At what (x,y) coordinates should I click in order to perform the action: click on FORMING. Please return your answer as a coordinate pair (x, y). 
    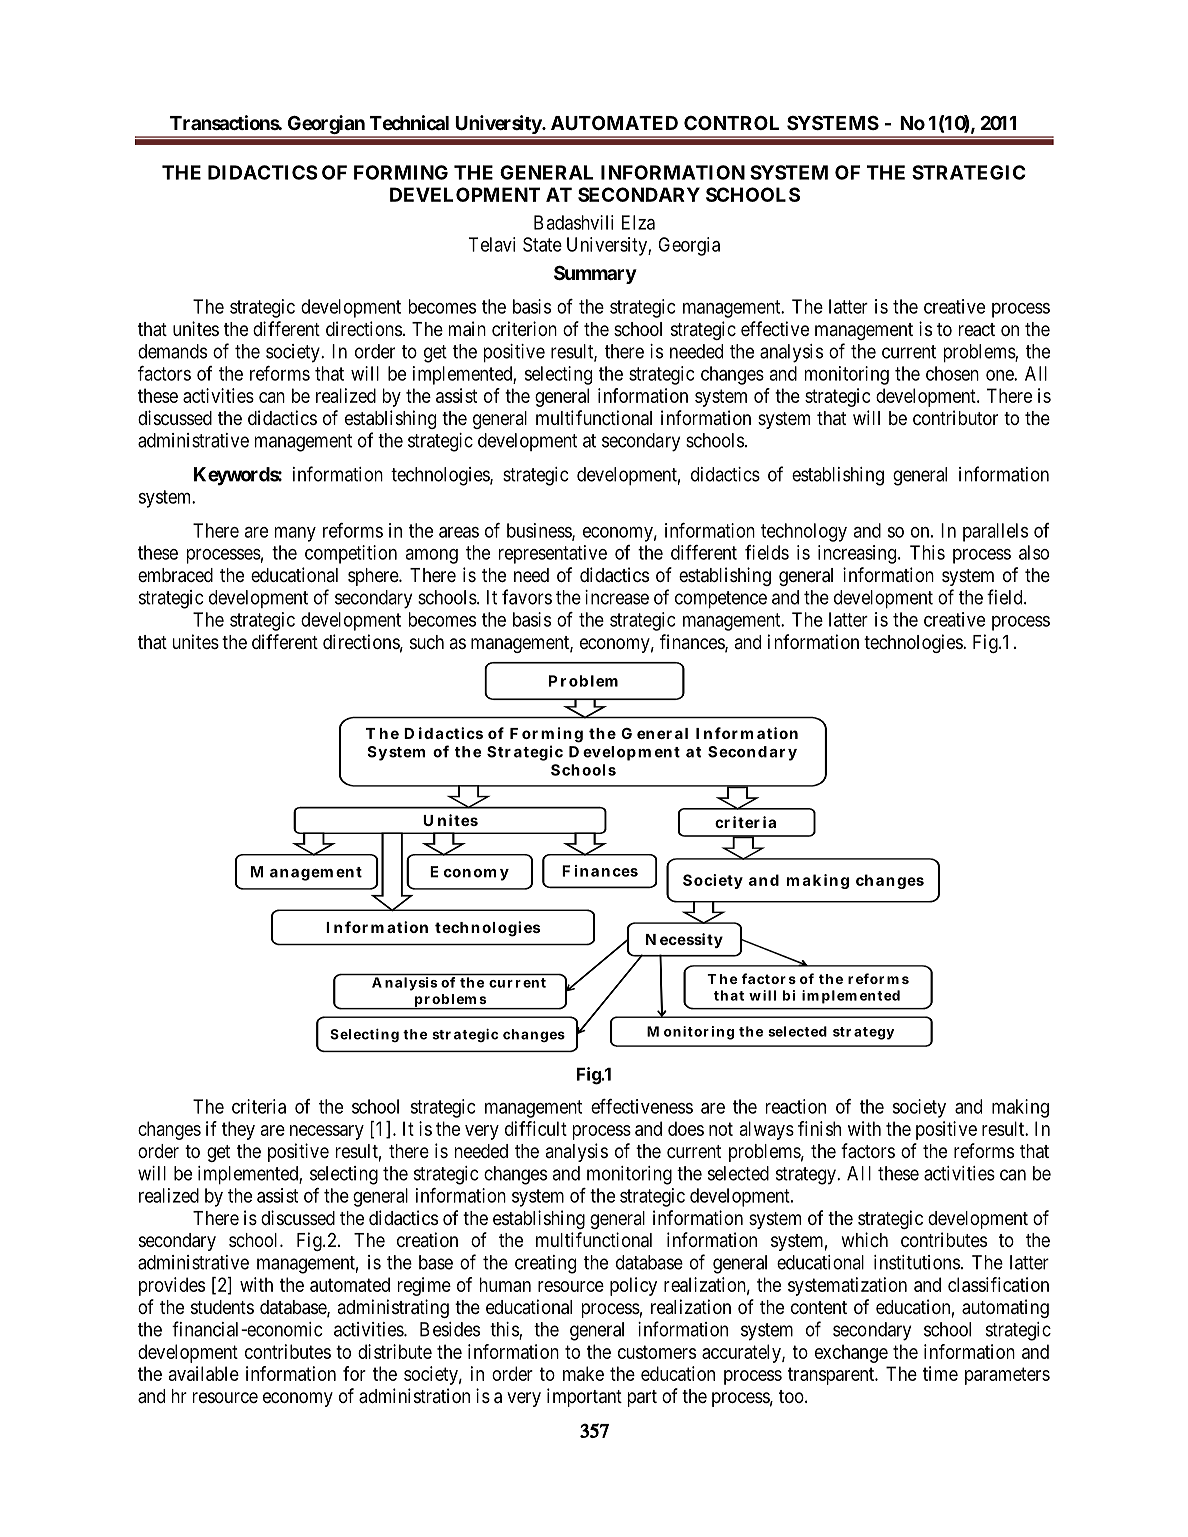
    Looking at the image, I should click on (401, 172).
